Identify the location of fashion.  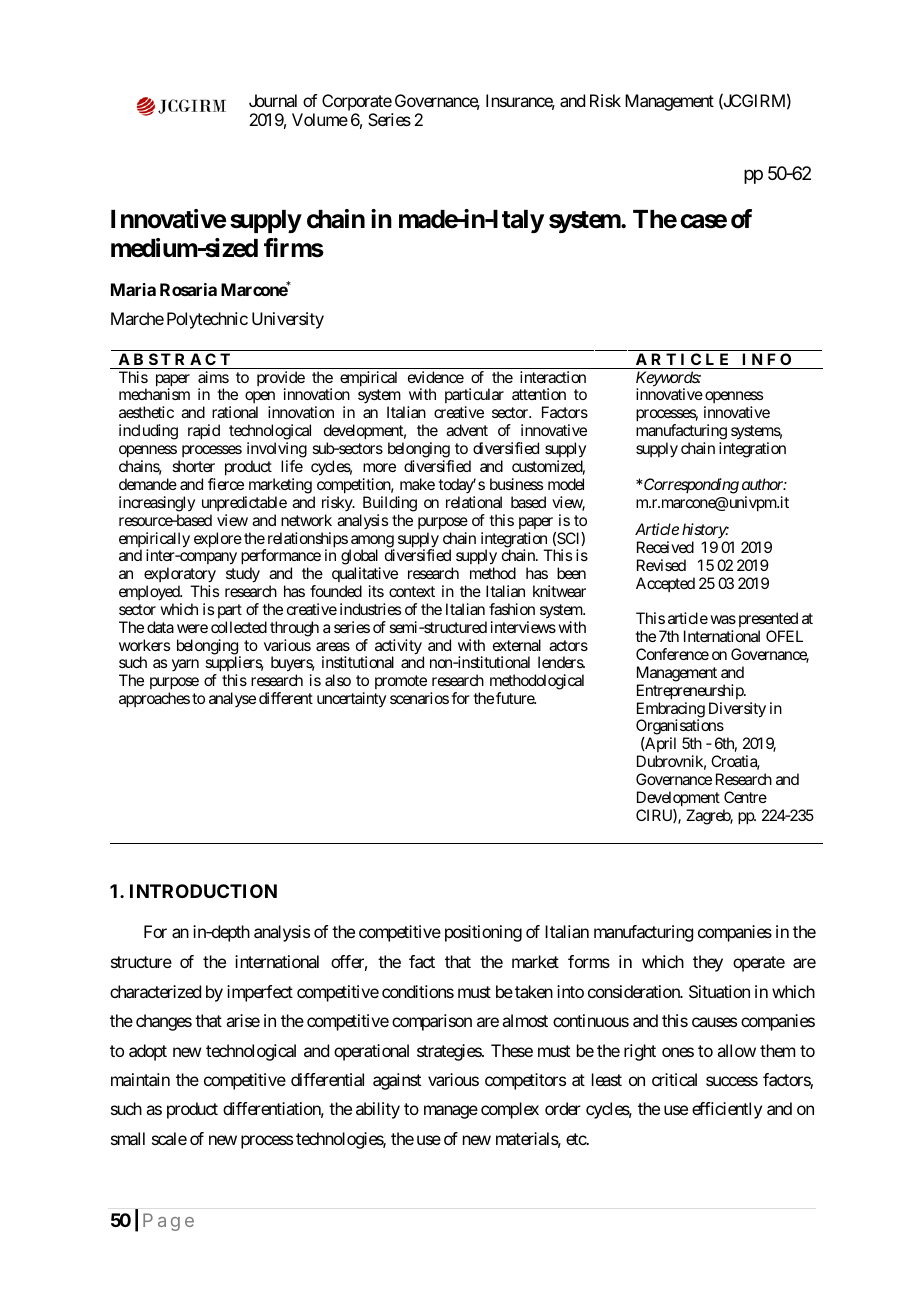
(512, 609).
